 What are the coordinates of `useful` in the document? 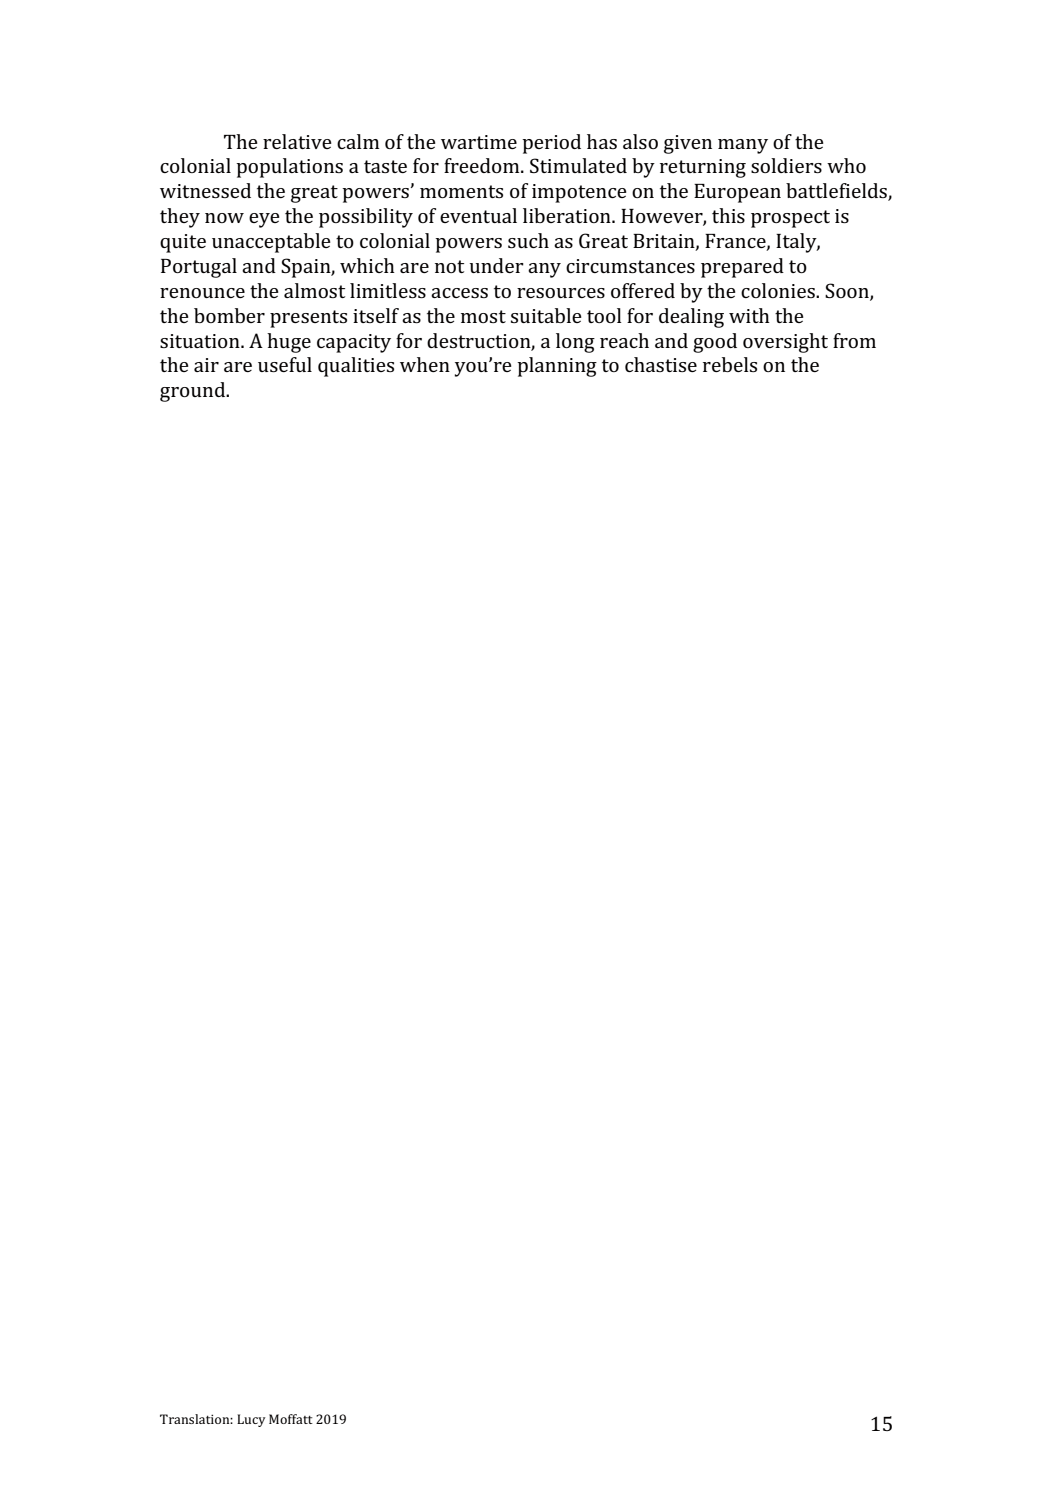 It's located at (285, 364).
